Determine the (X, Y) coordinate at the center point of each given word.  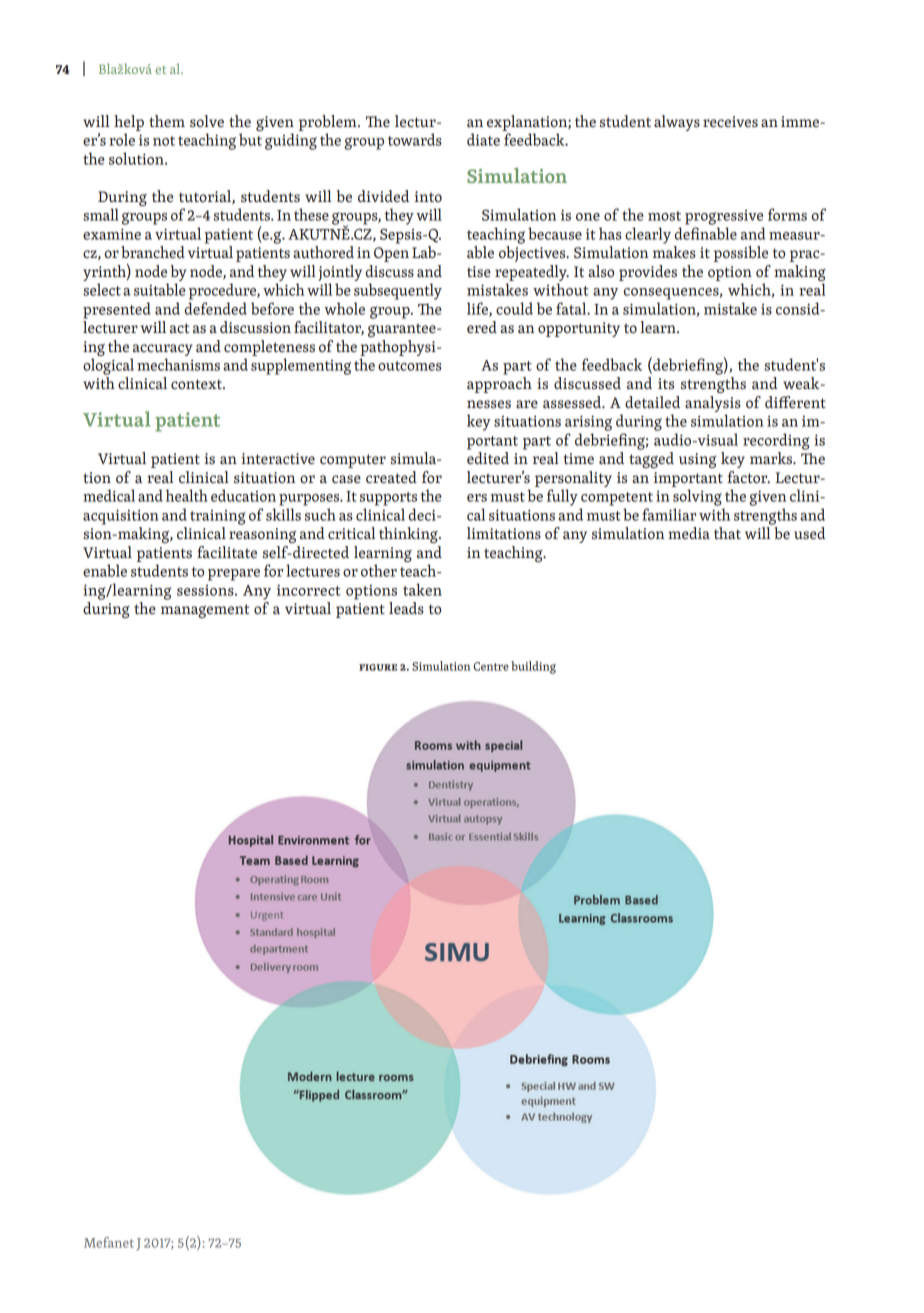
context (197, 384)
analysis (713, 404)
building (533, 667)
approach (499, 385)
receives (730, 121)
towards (415, 139)
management (205, 611)
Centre (491, 666)
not (164, 141)
